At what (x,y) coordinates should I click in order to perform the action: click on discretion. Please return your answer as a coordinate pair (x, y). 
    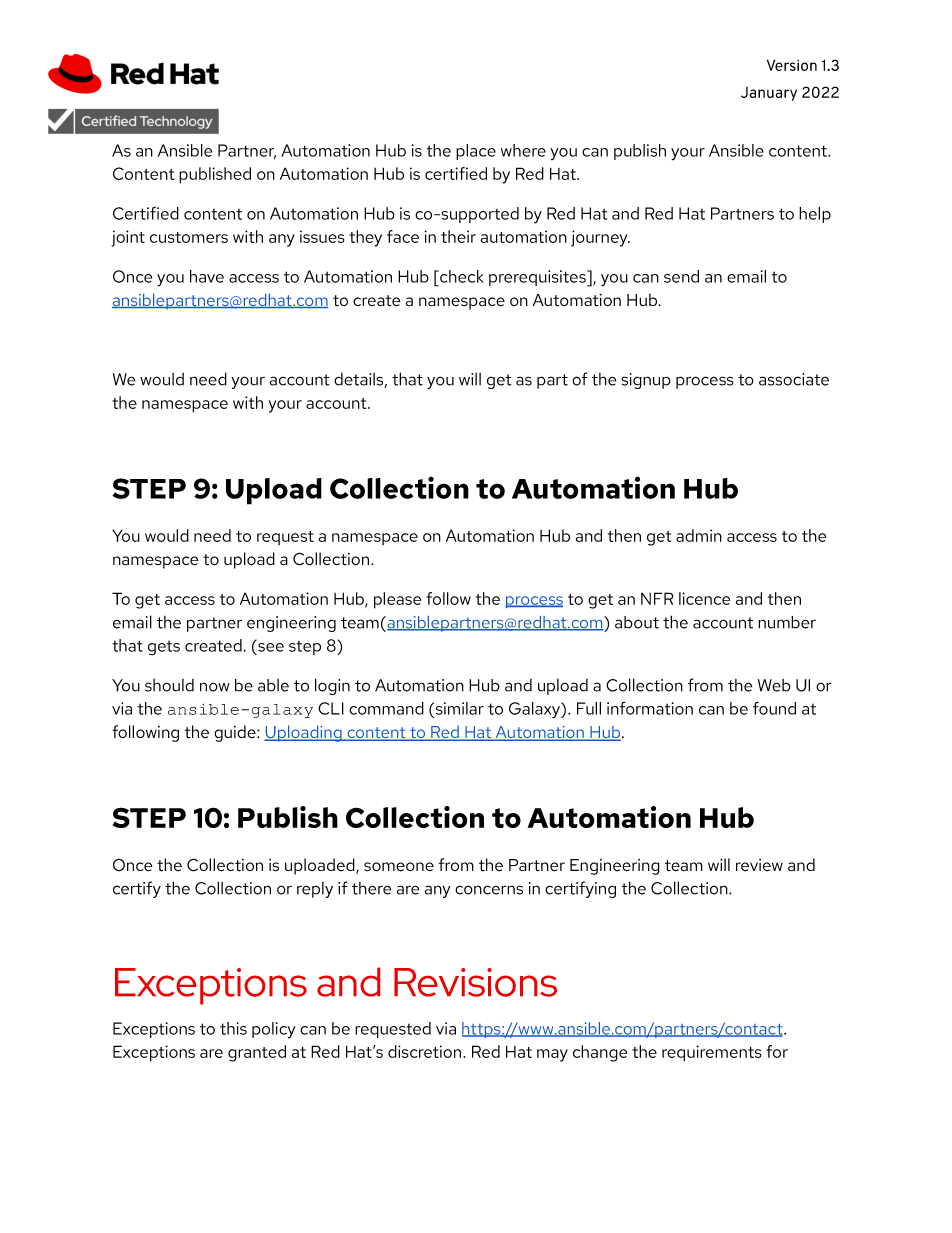
    Looking at the image, I should click on (426, 1051).
